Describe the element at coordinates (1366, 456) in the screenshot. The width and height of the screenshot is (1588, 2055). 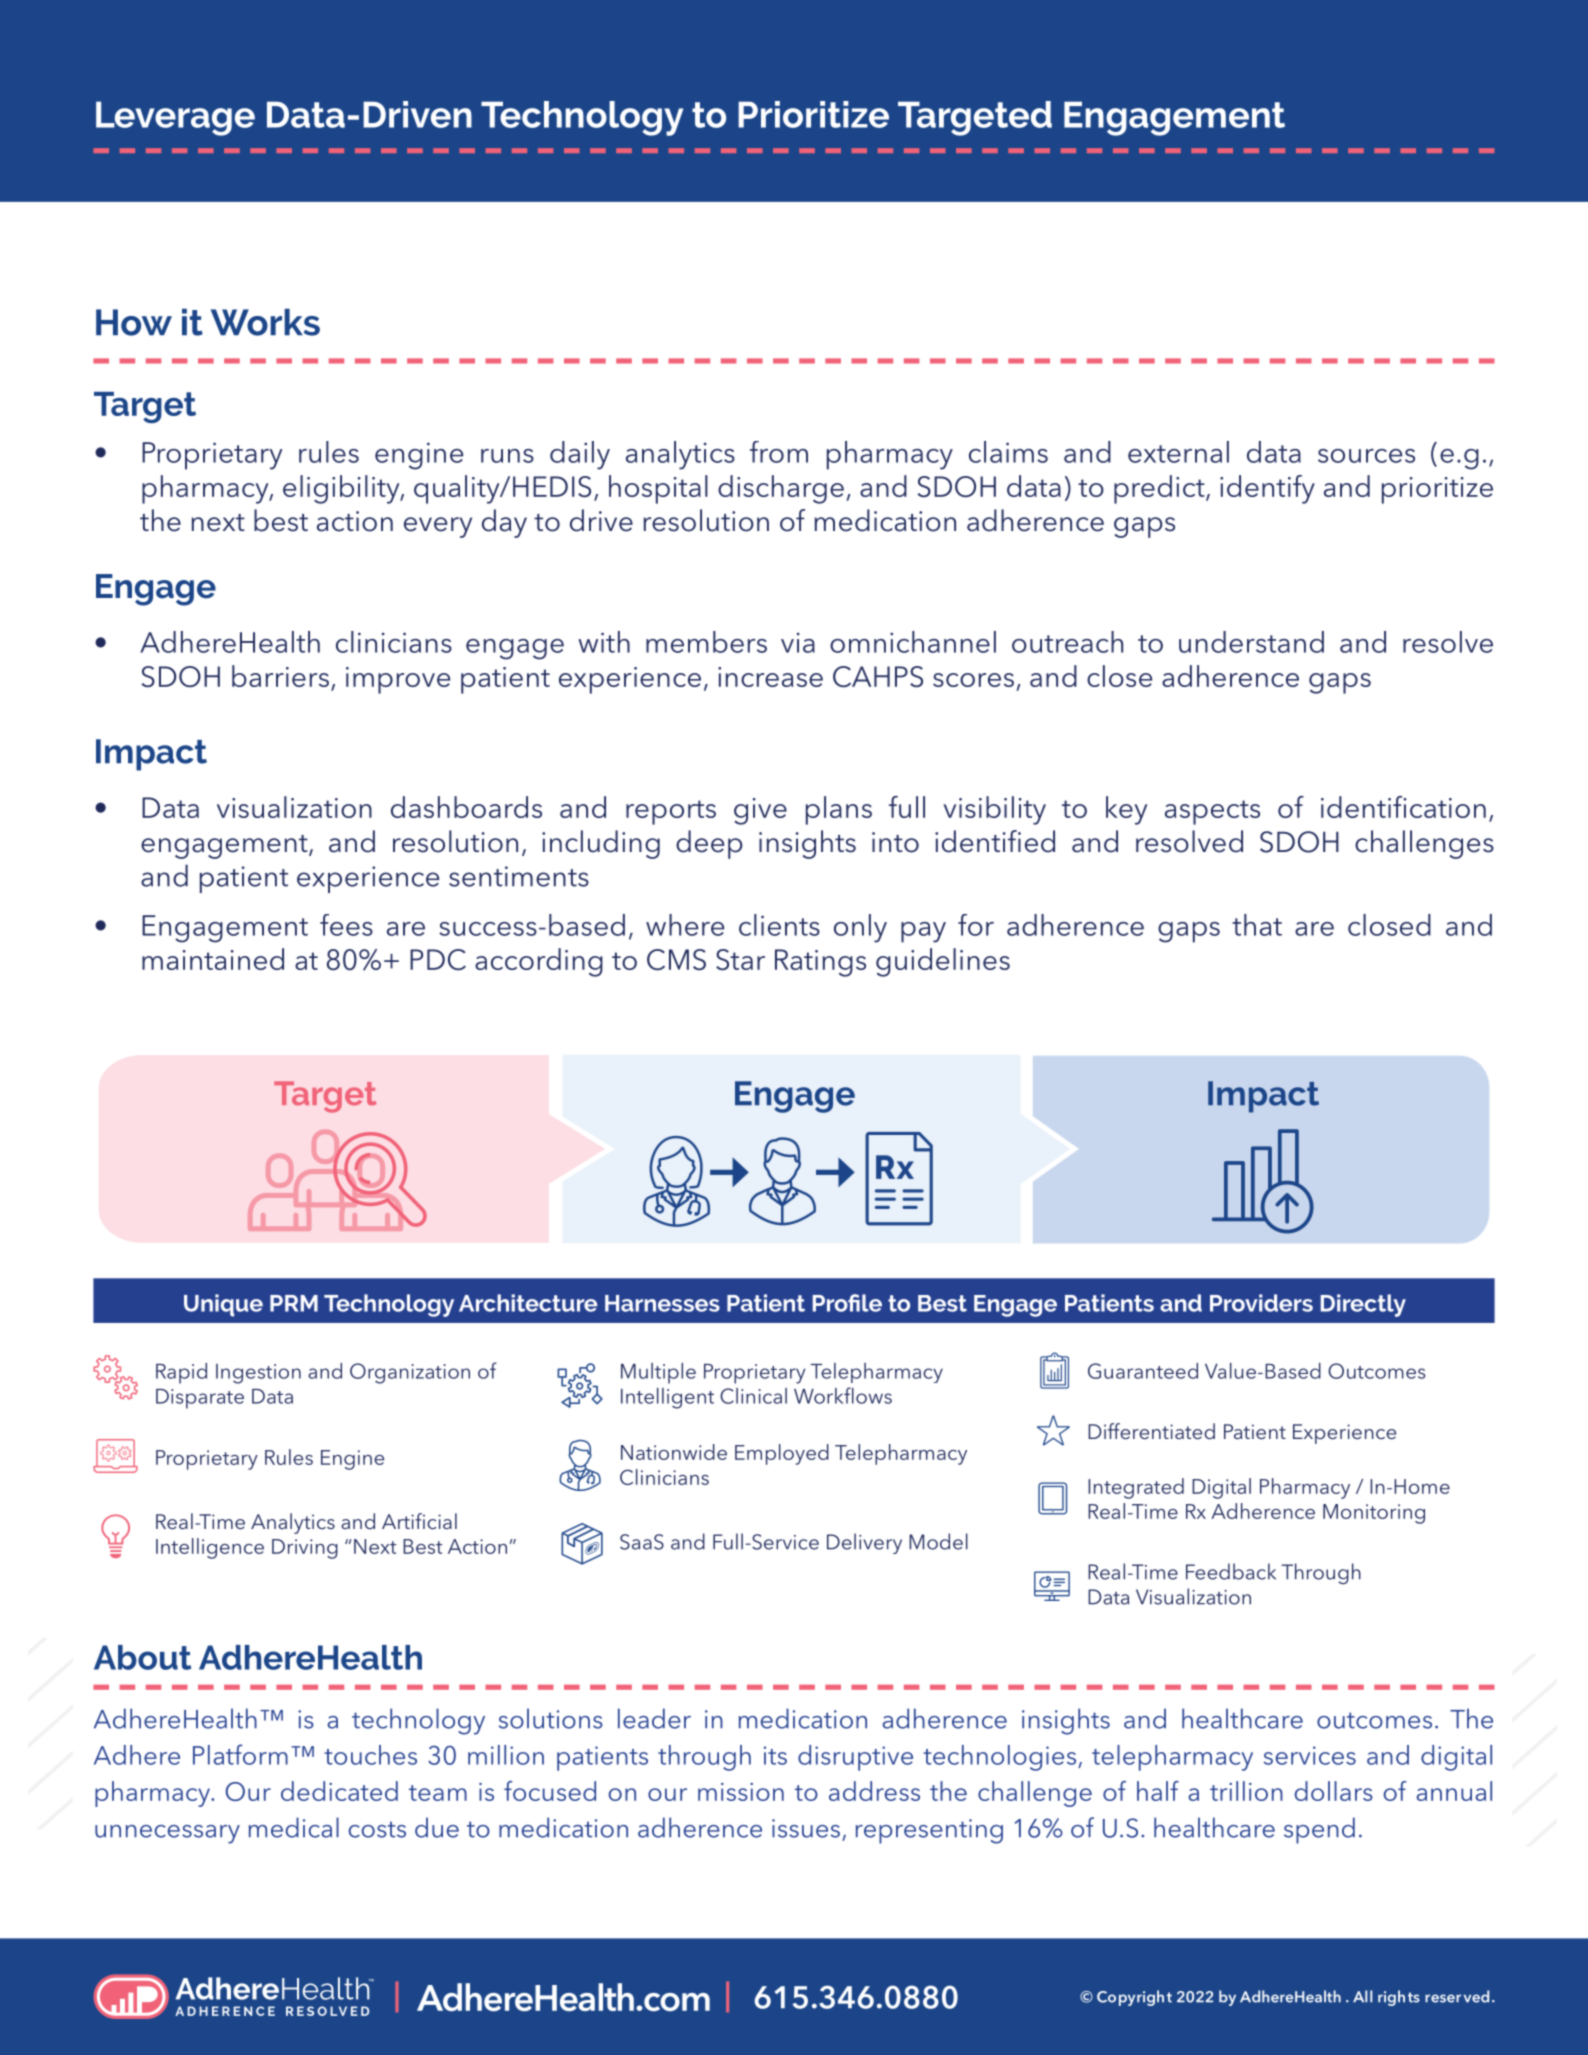
I see `sources` at that location.
